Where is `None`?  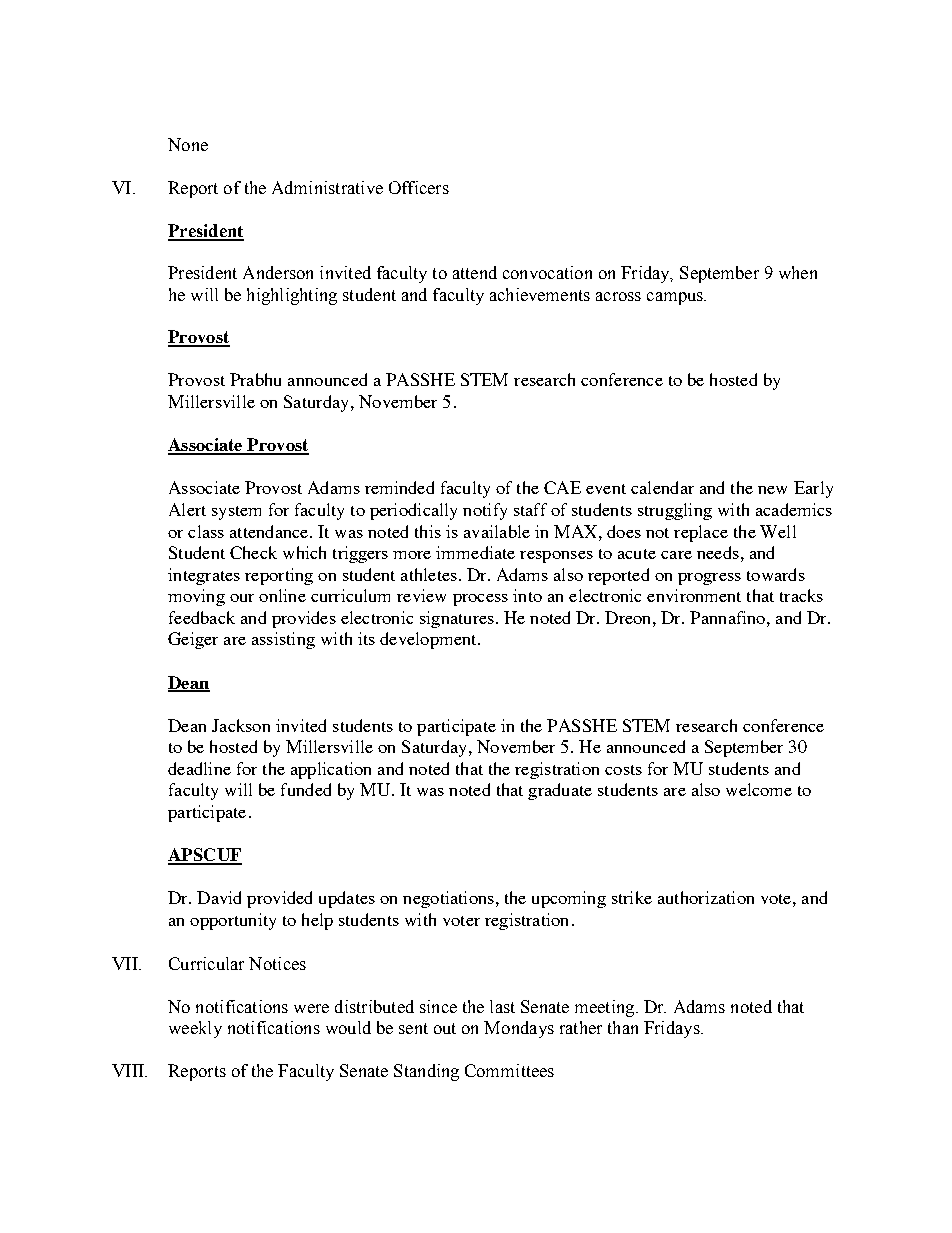 None is located at coordinates (188, 144).
